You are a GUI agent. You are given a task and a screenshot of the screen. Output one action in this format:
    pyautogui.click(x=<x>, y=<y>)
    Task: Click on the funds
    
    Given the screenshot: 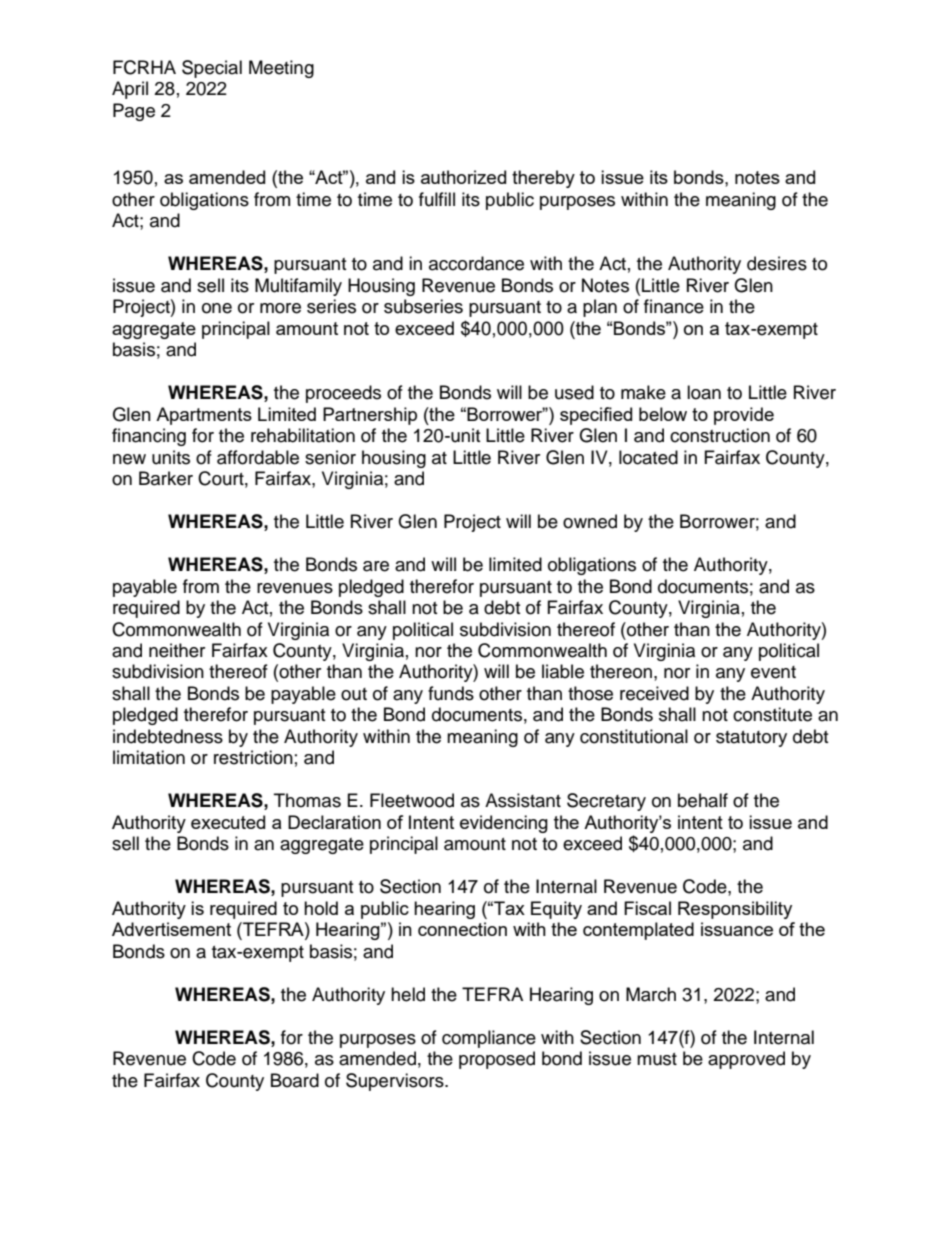 What is the action you would take?
    pyautogui.click(x=451, y=693)
